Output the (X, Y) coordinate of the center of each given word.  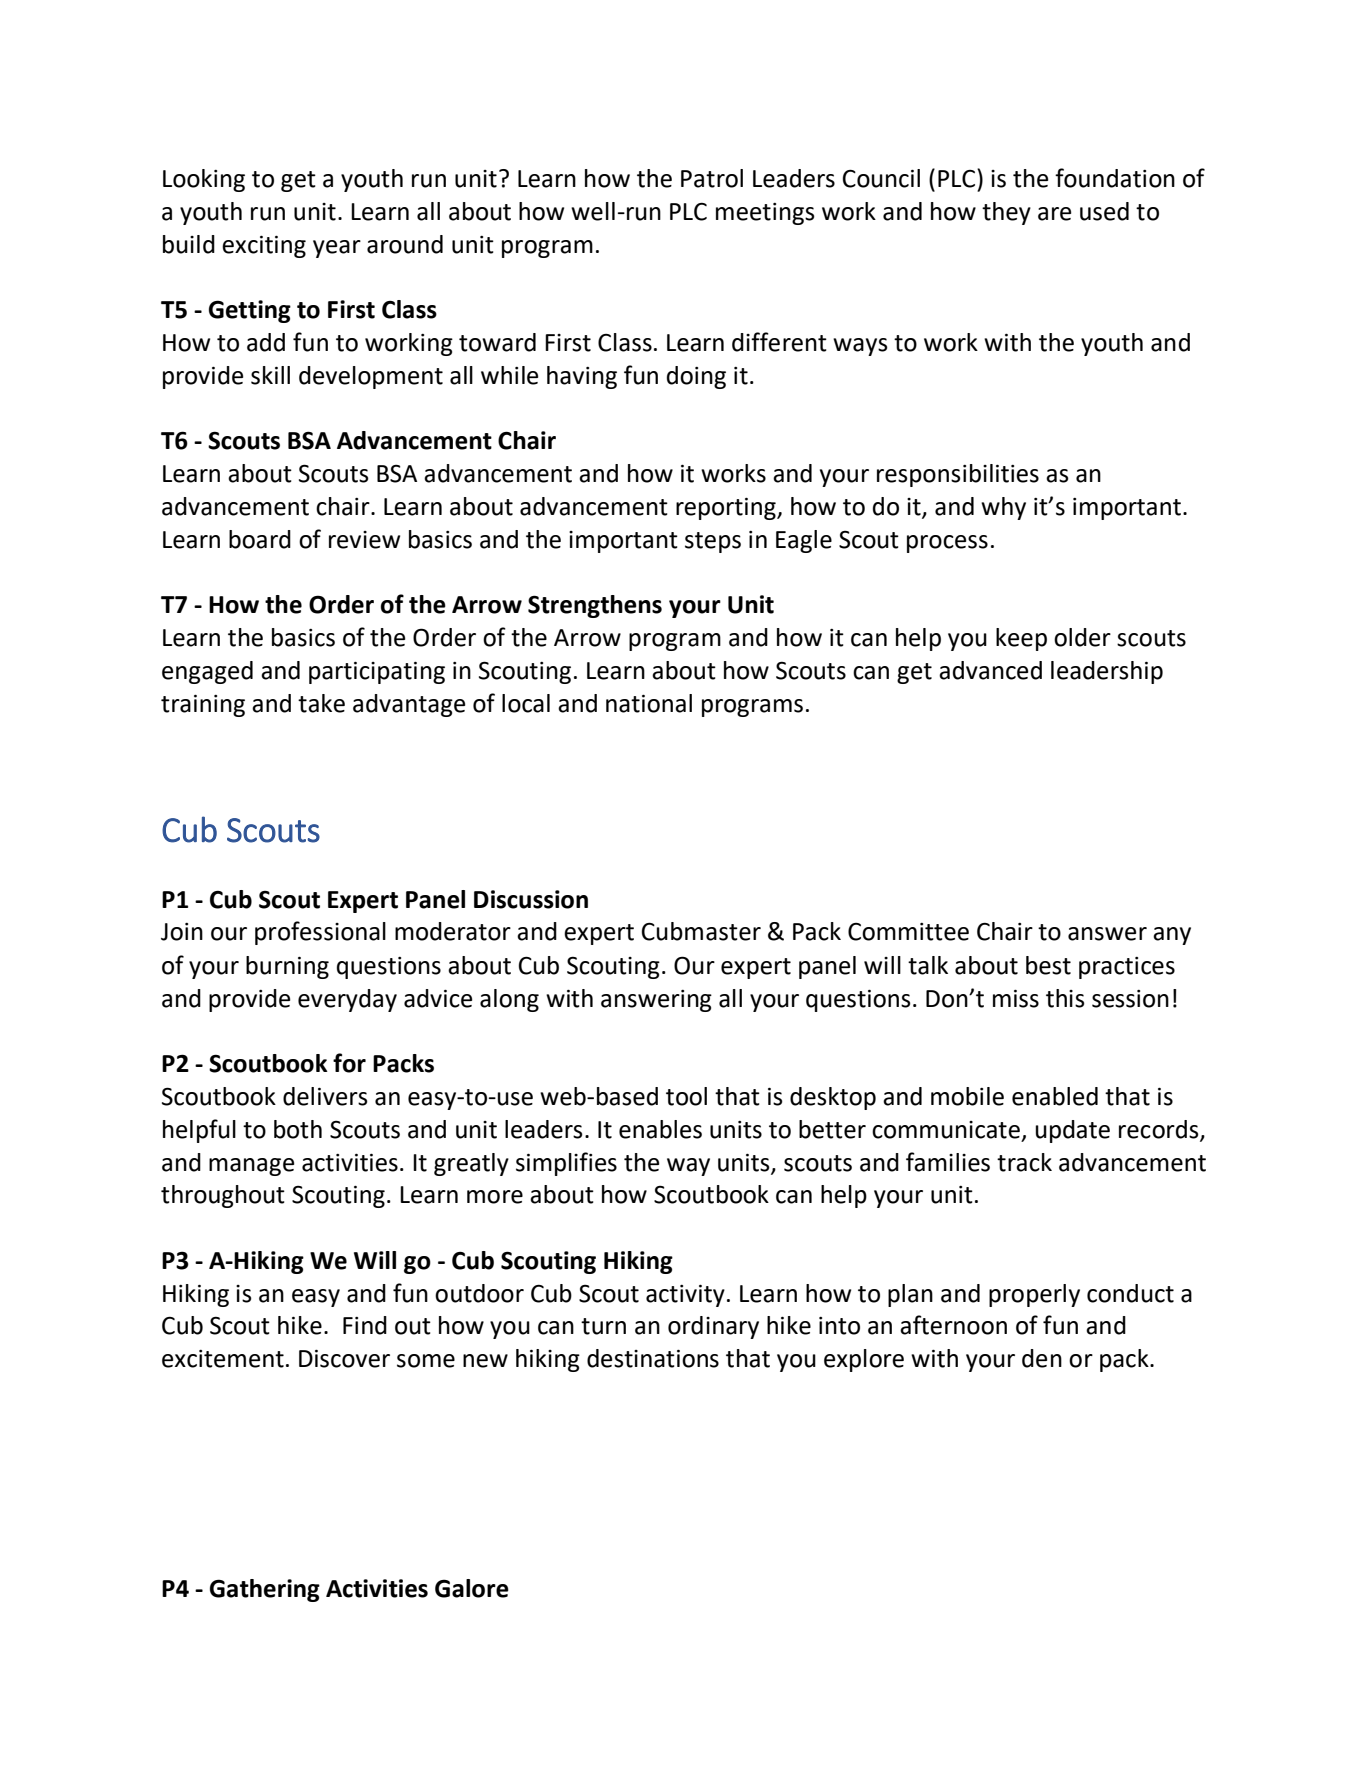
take (321, 703)
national (649, 703)
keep (1021, 639)
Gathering (265, 1590)
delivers (325, 1096)
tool (686, 1096)
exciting (264, 246)
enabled (1055, 1096)
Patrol (712, 178)
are (1054, 214)
